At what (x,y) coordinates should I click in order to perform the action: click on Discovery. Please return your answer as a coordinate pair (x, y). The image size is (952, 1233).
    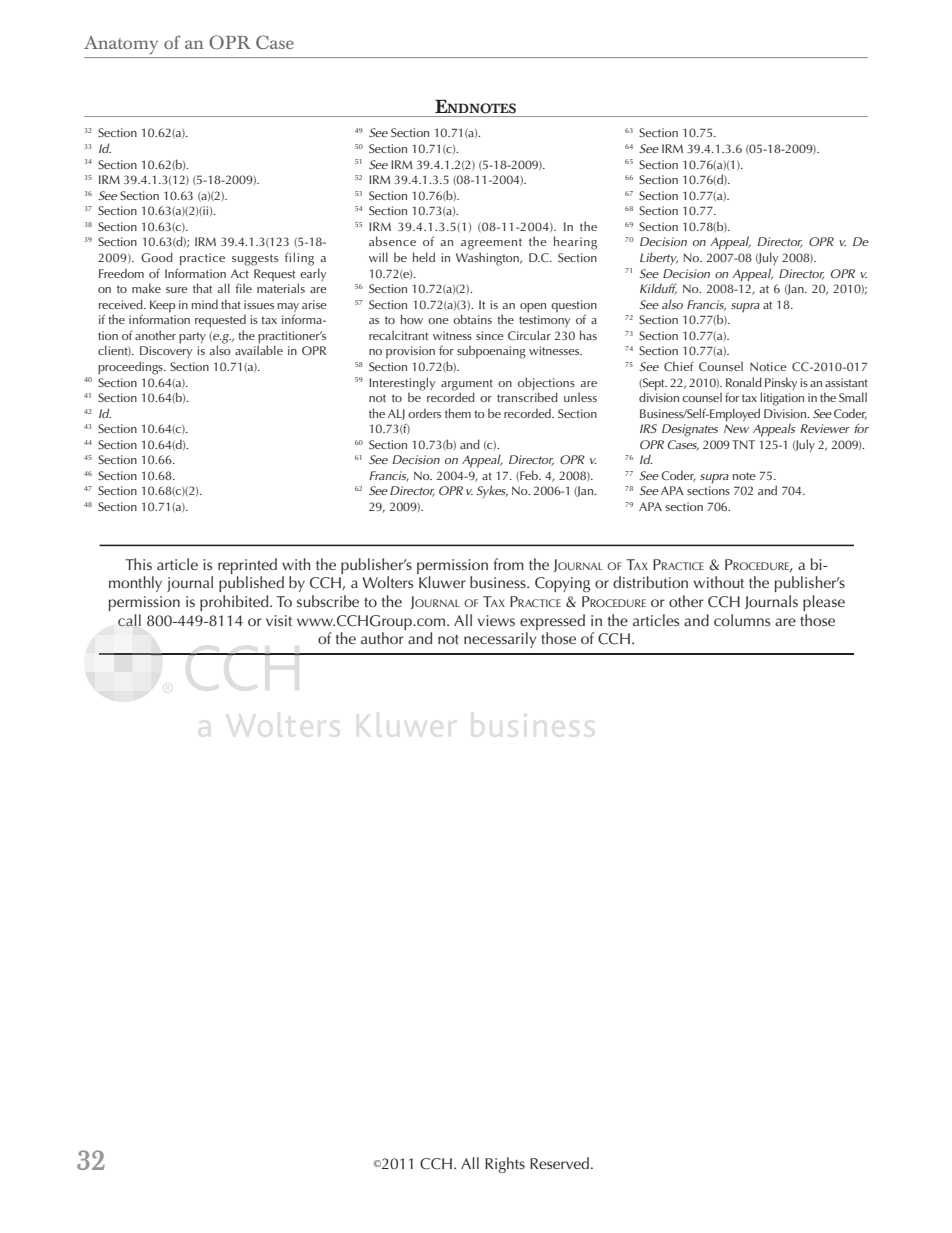
    Looking at the image, I should click on (166, 352).
